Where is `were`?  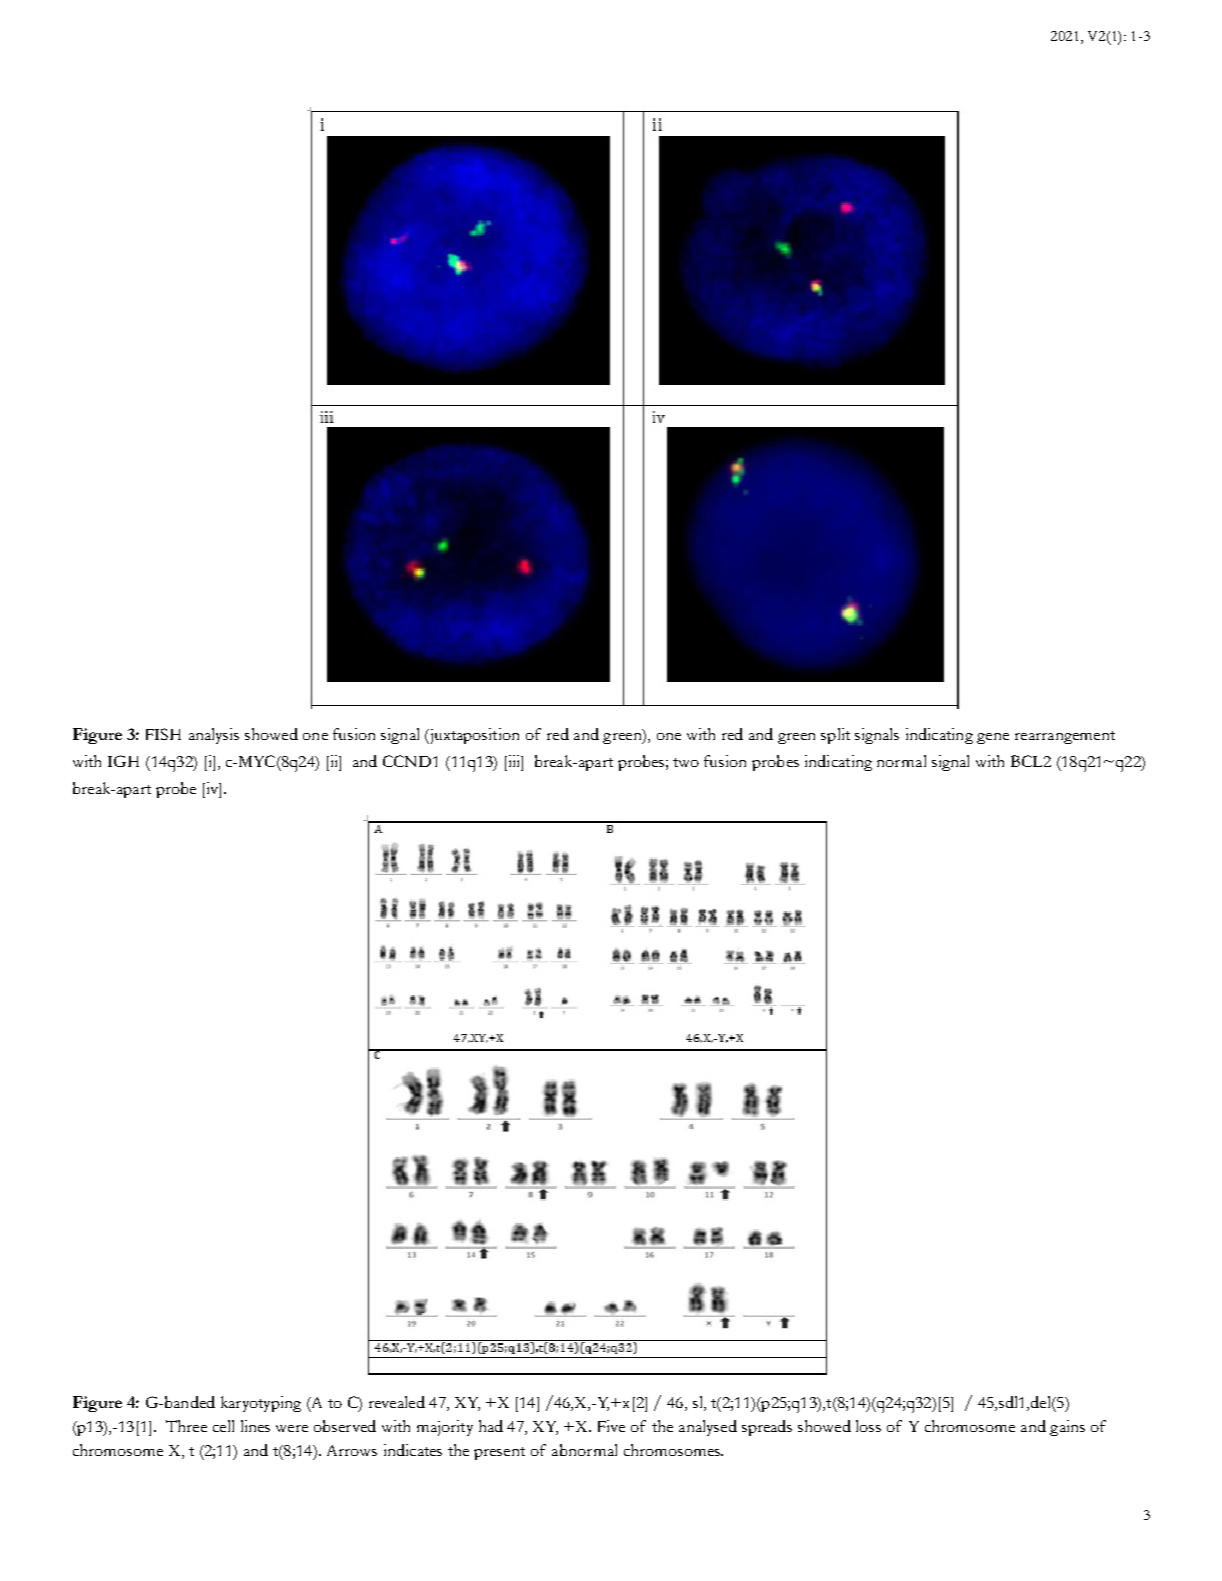 were is located at coordinates (292, 1428).
